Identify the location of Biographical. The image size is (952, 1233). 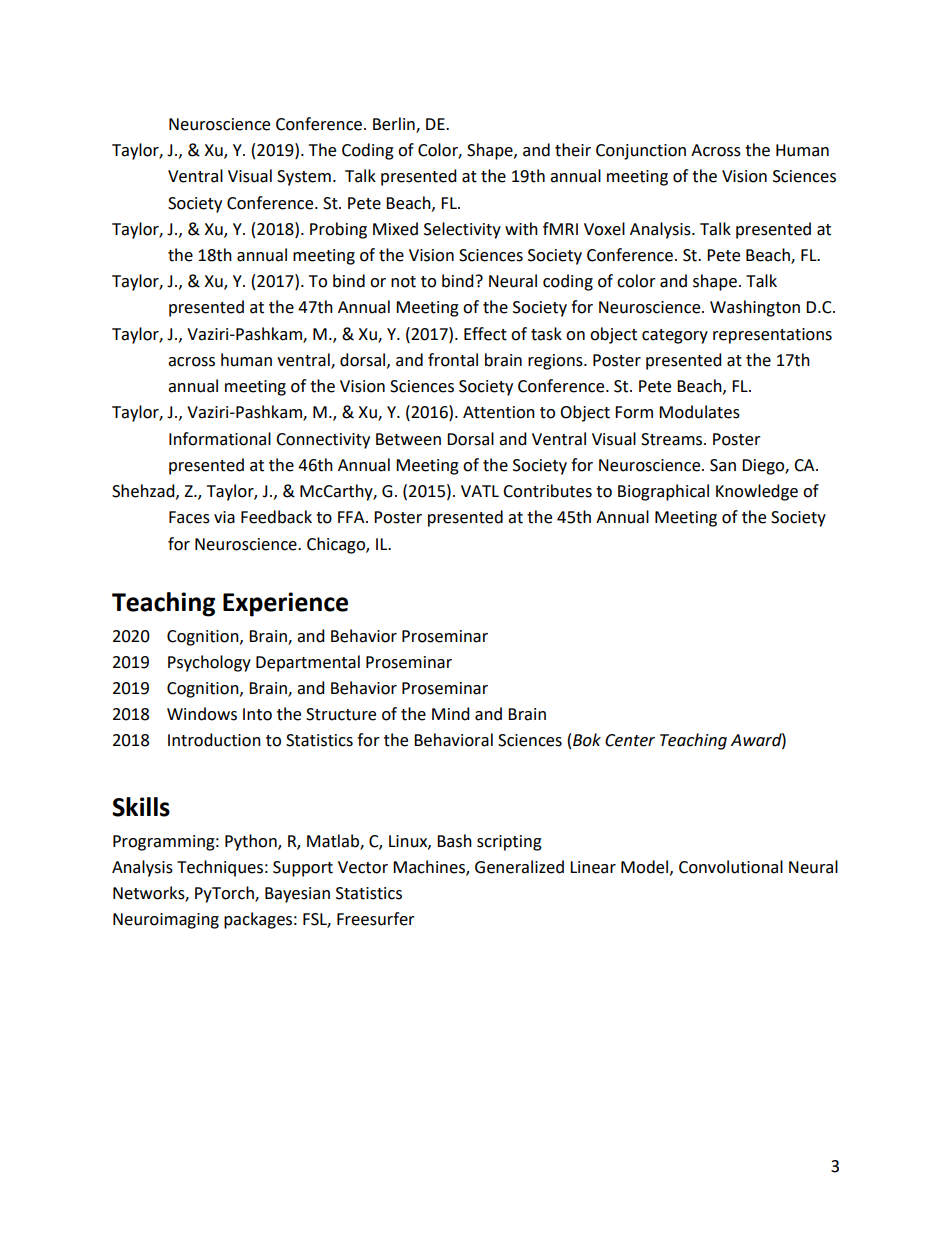
(663, 492).
